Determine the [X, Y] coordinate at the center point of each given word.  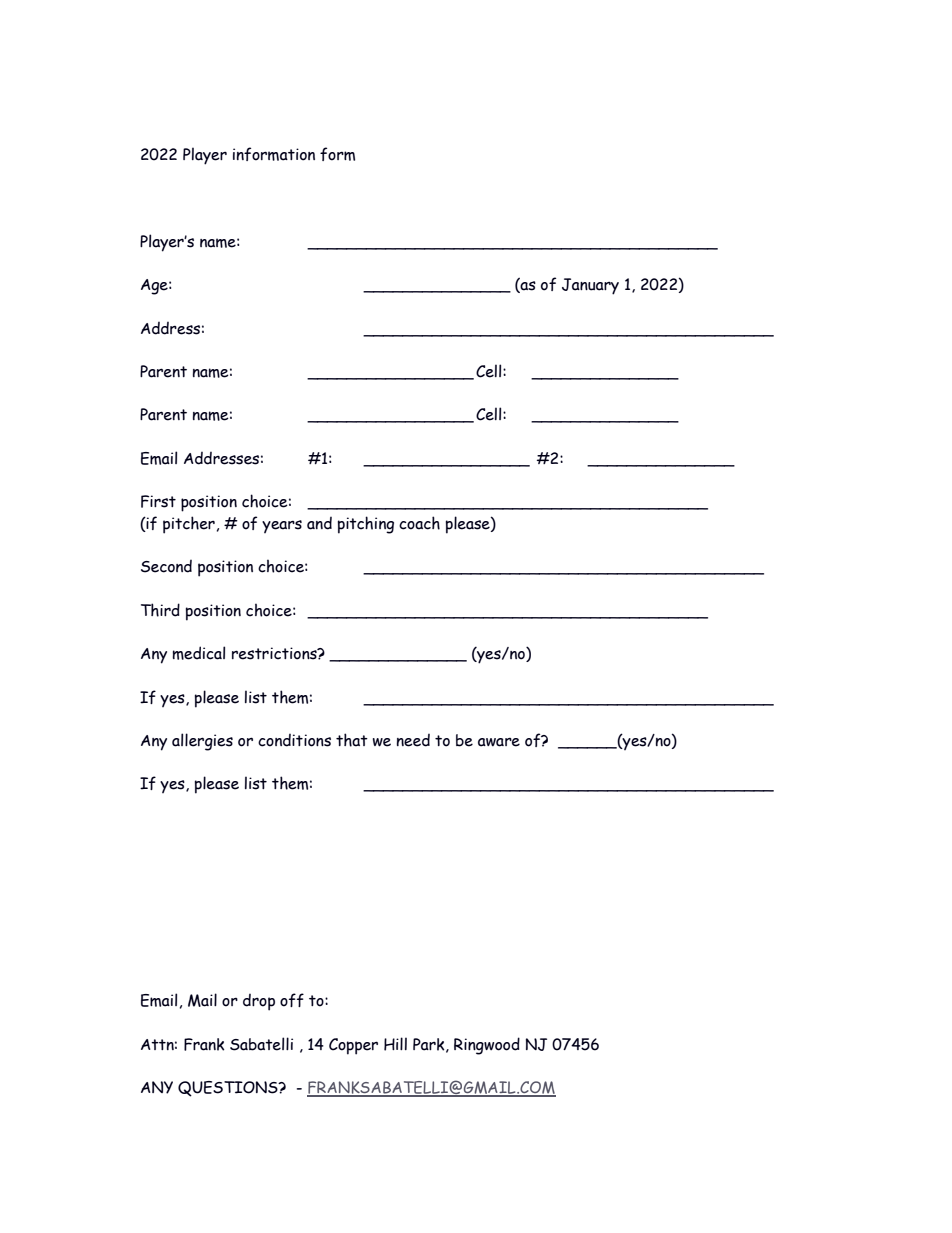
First [158, 501]
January [590, 286]
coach [419, 523]
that [352, 740]
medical [198, 653]
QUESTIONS [229, 1089]
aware [499, 742]
